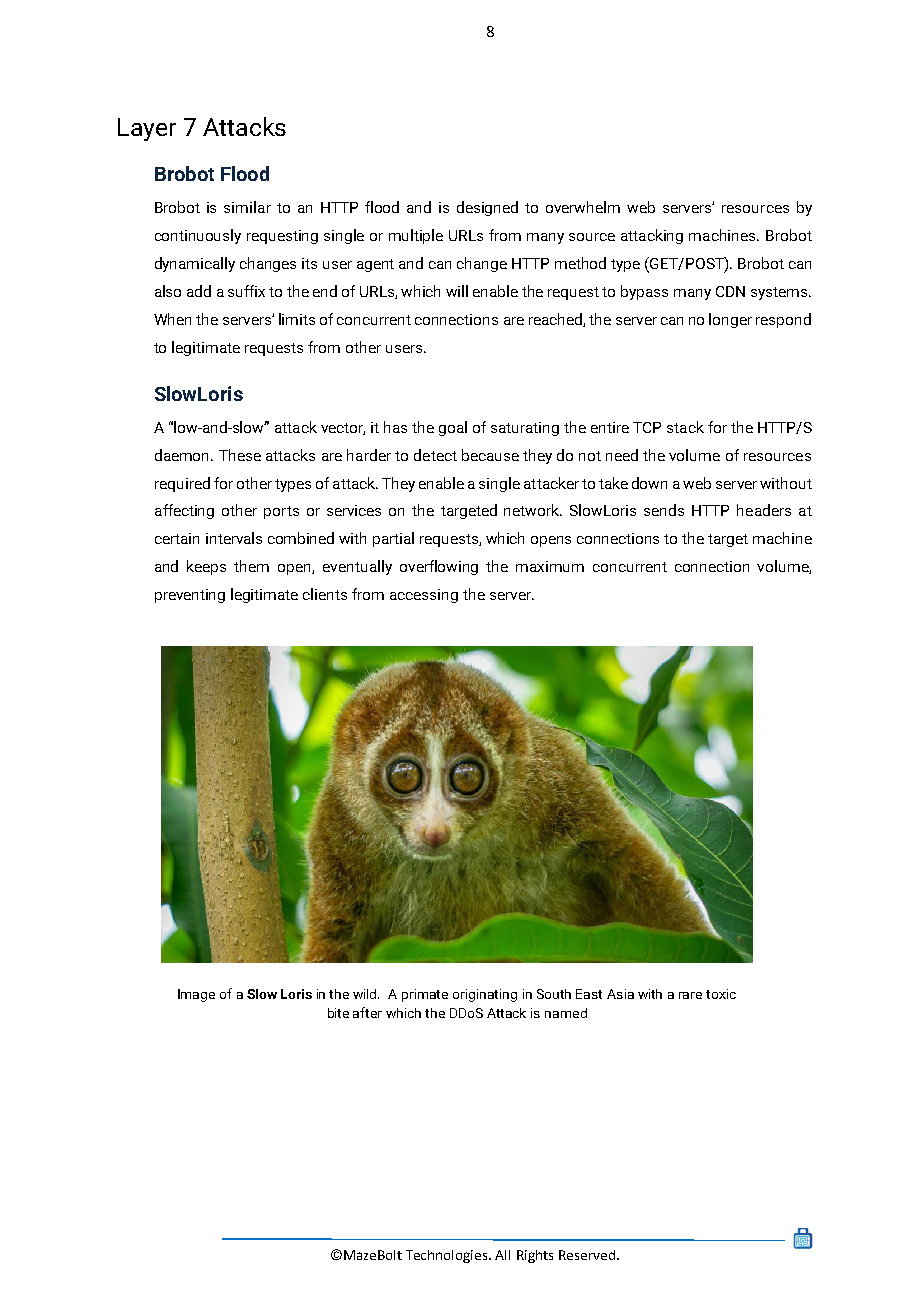 This screenshot has width=924, height=1308. What do you see at coordinates (247, 207) in the screenshot?
I see `similar` at bounding box center [247, 207].
